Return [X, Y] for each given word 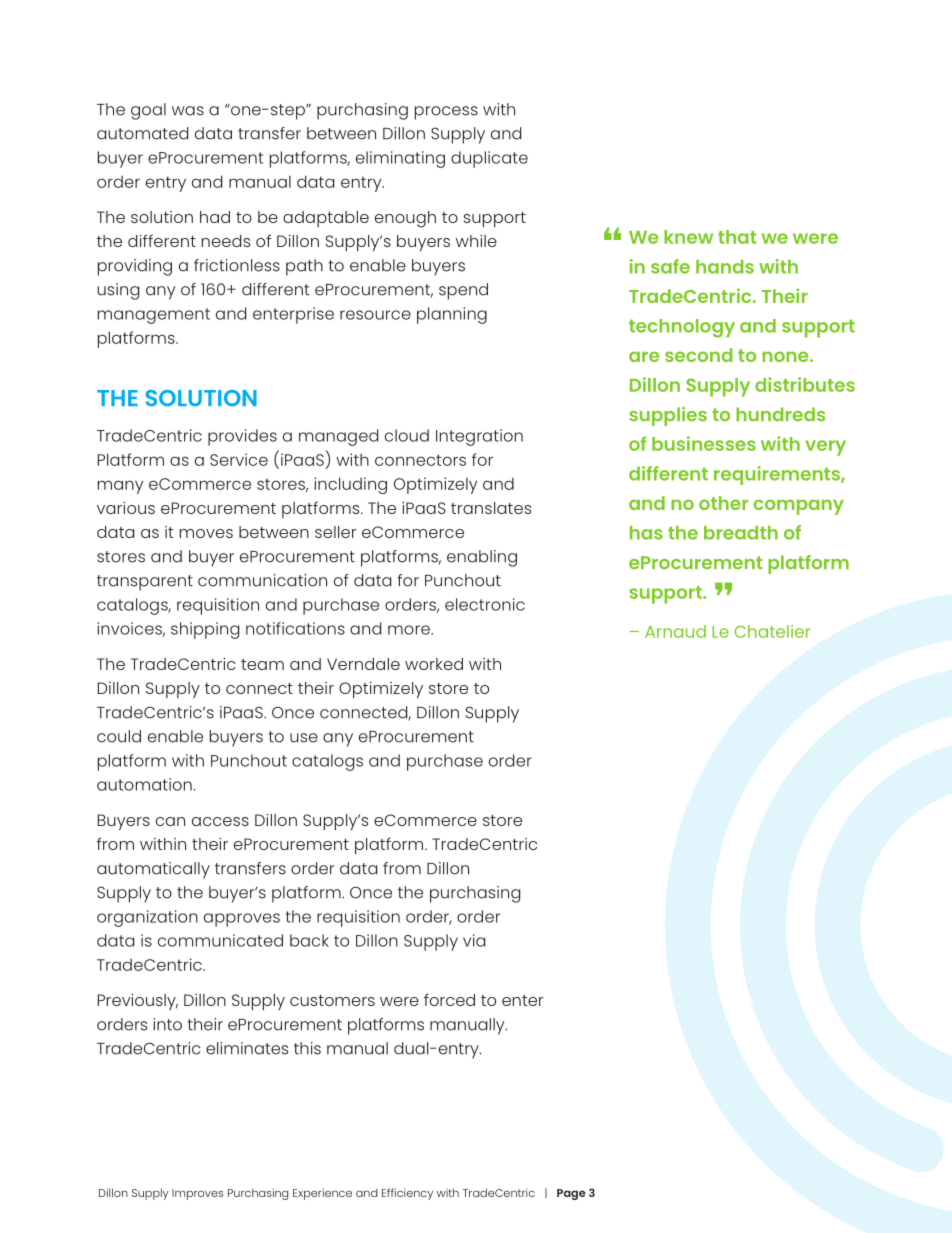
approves [242, 920]
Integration [479, 437]
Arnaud [675, 631]
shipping [205, 630]
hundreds [780, 414]
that [737, 237]
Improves [197, 1194]
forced [449, 999]
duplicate [489, 159]
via [474, 940]
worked [434, 664]
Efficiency [407, 1194]
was [188, 111]
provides [242, 437]
